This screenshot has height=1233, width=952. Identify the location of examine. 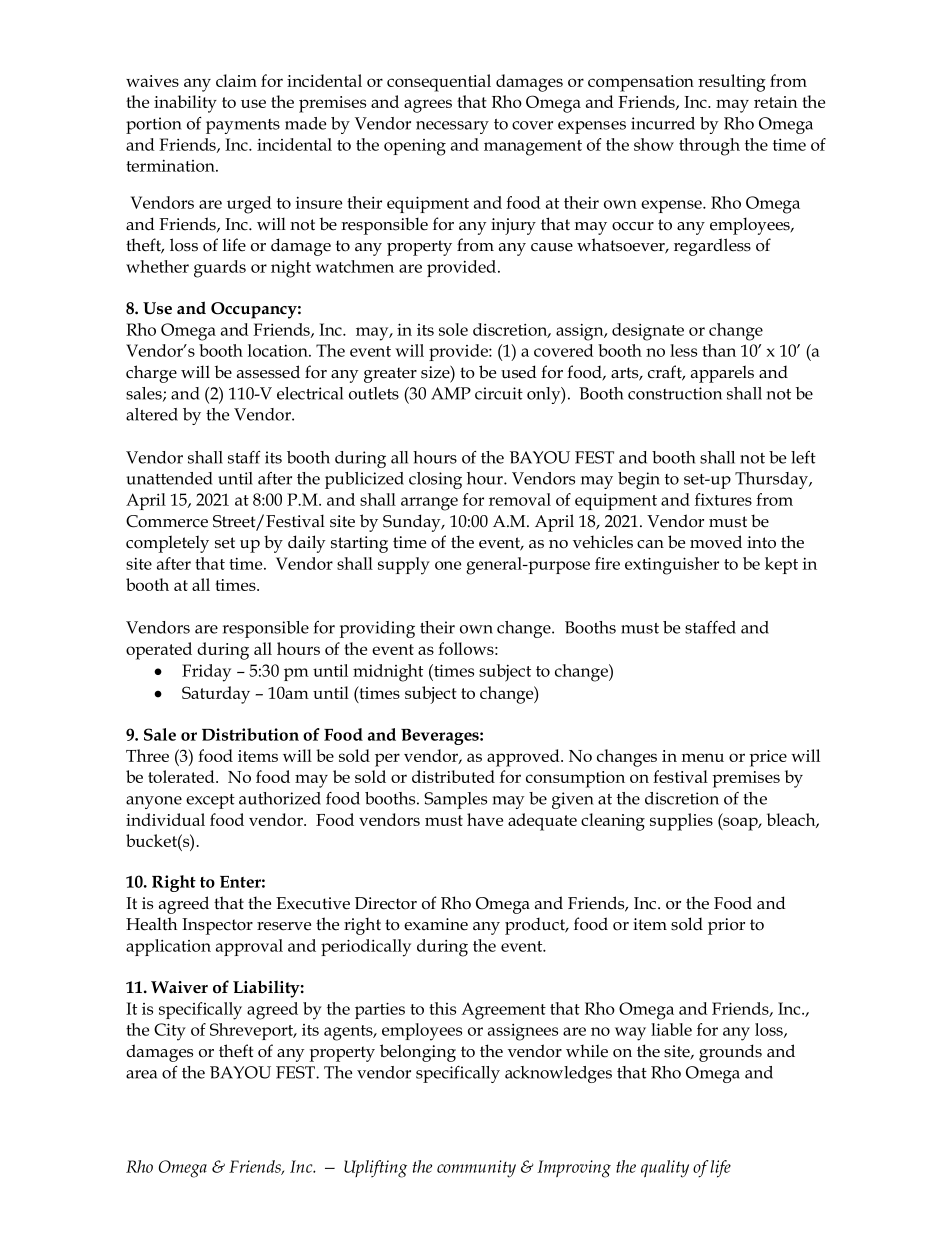
(436, 924).
